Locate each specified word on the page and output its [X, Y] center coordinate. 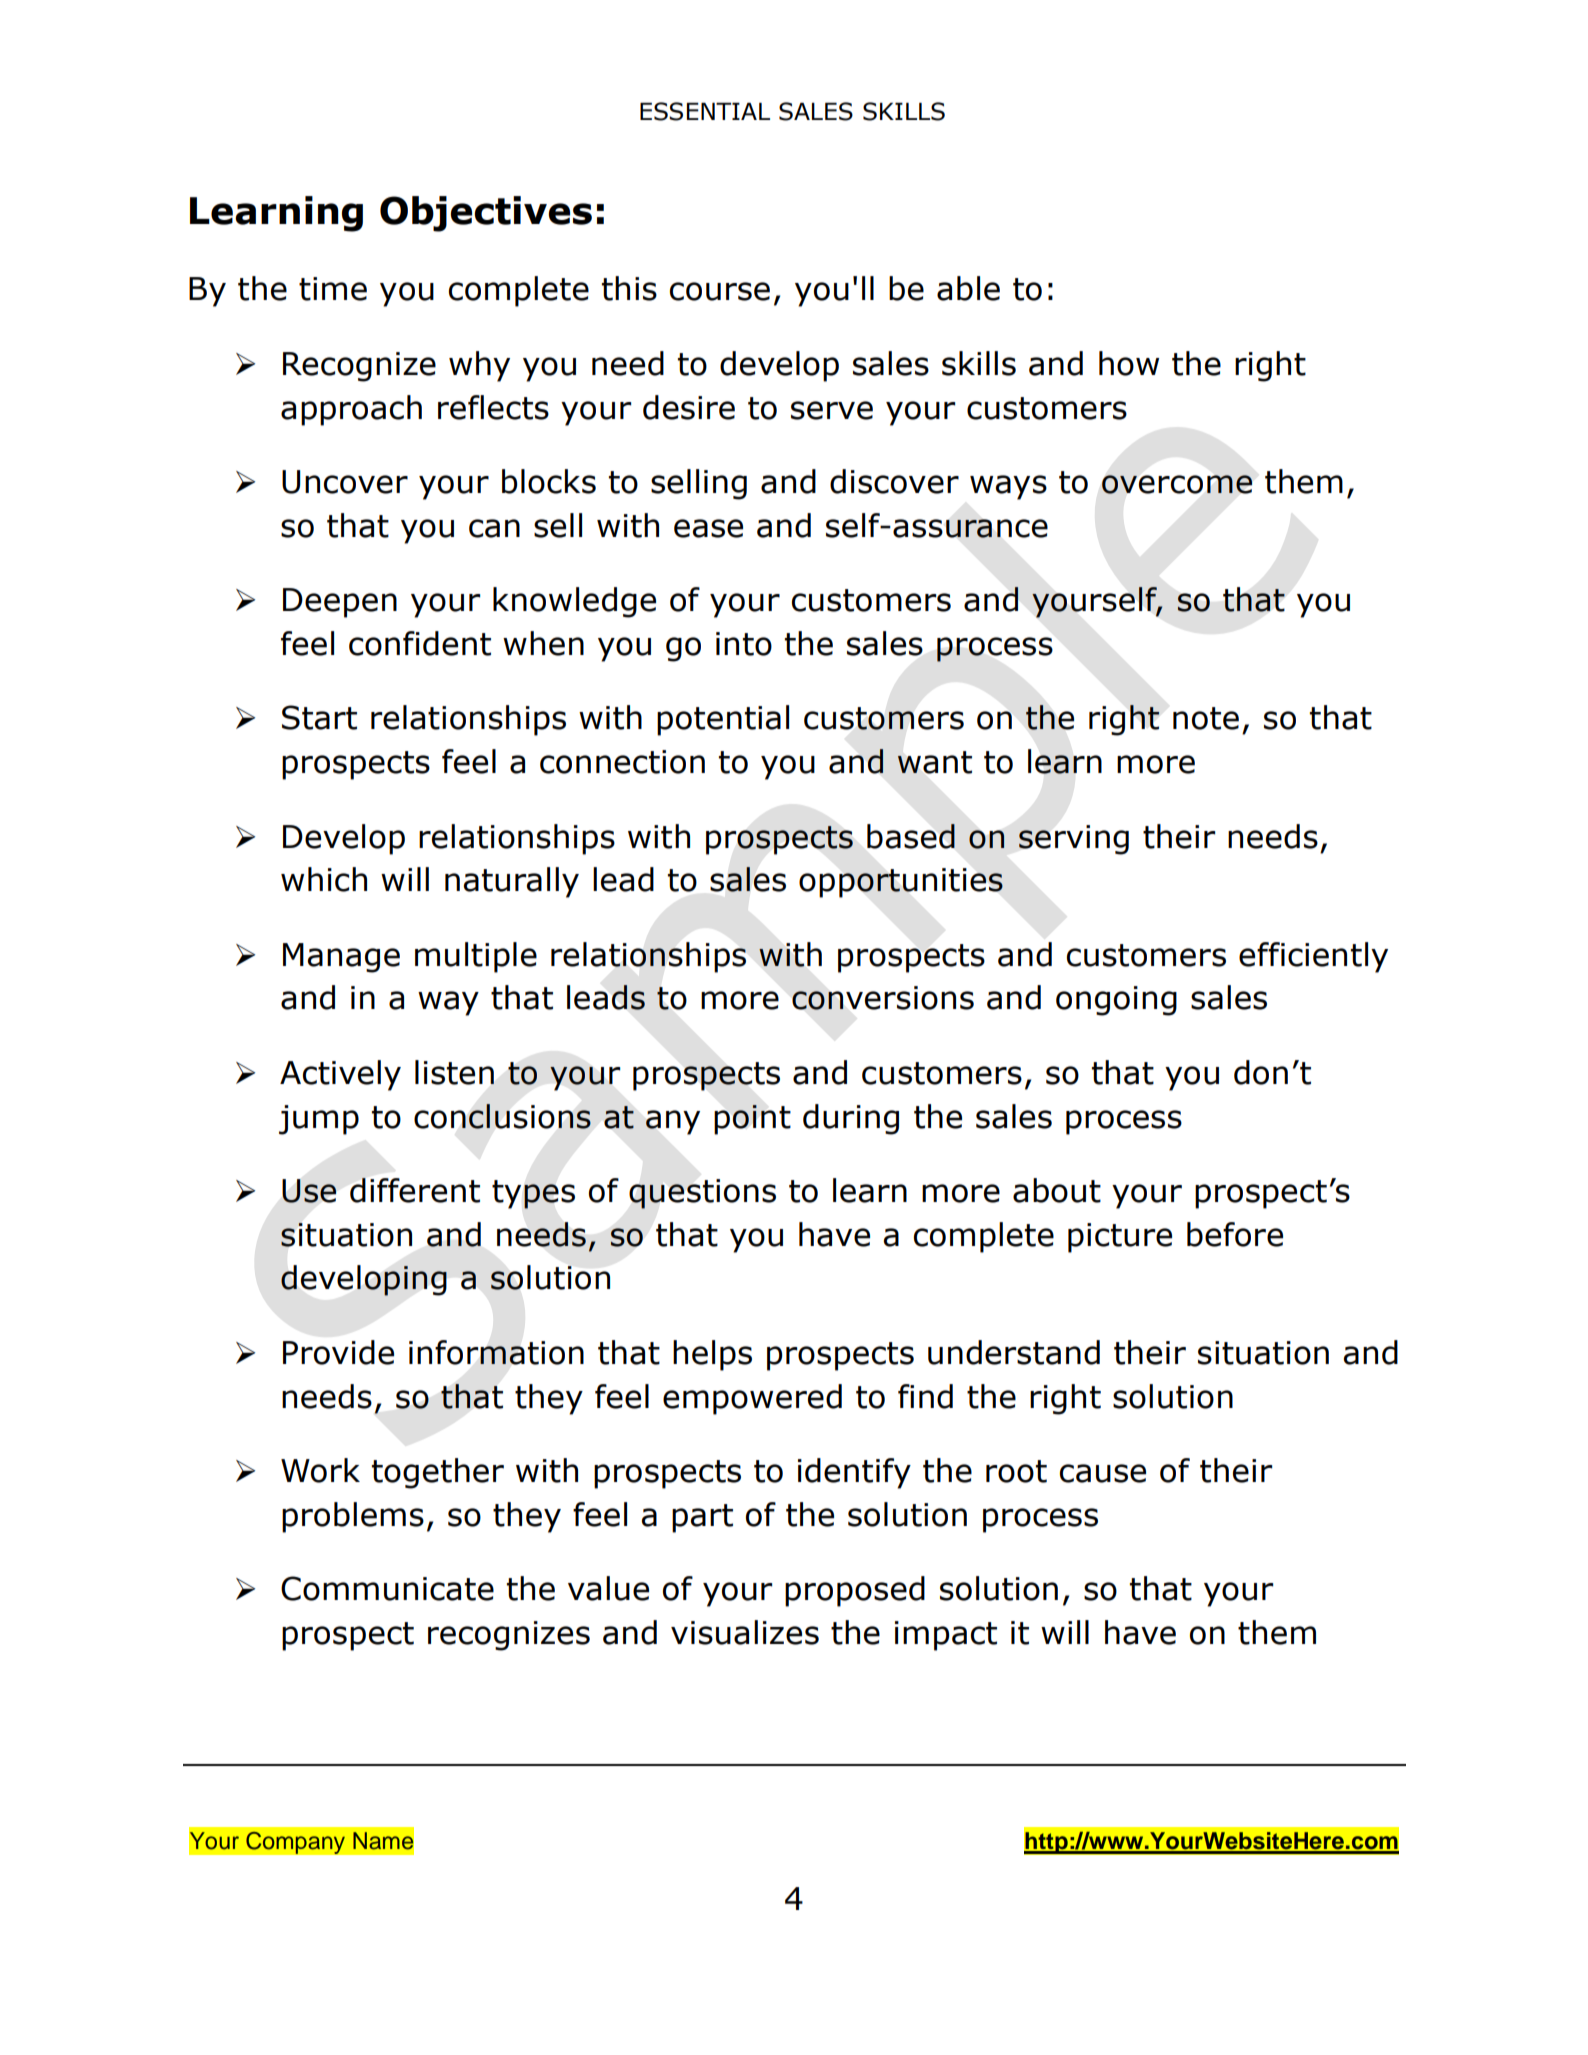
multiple [476, 957]
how [1129, 363]
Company [295, 1842]
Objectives [486, 214]
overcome [1177, 484]
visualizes [745, 1632]
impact [946, 1636]
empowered [752, 1399]
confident [420, 643]
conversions [883, 998]
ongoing [1116, 1001]
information [496, 1352]
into [744, 644]
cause [1103, 1473]
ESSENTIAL [705, 111]
